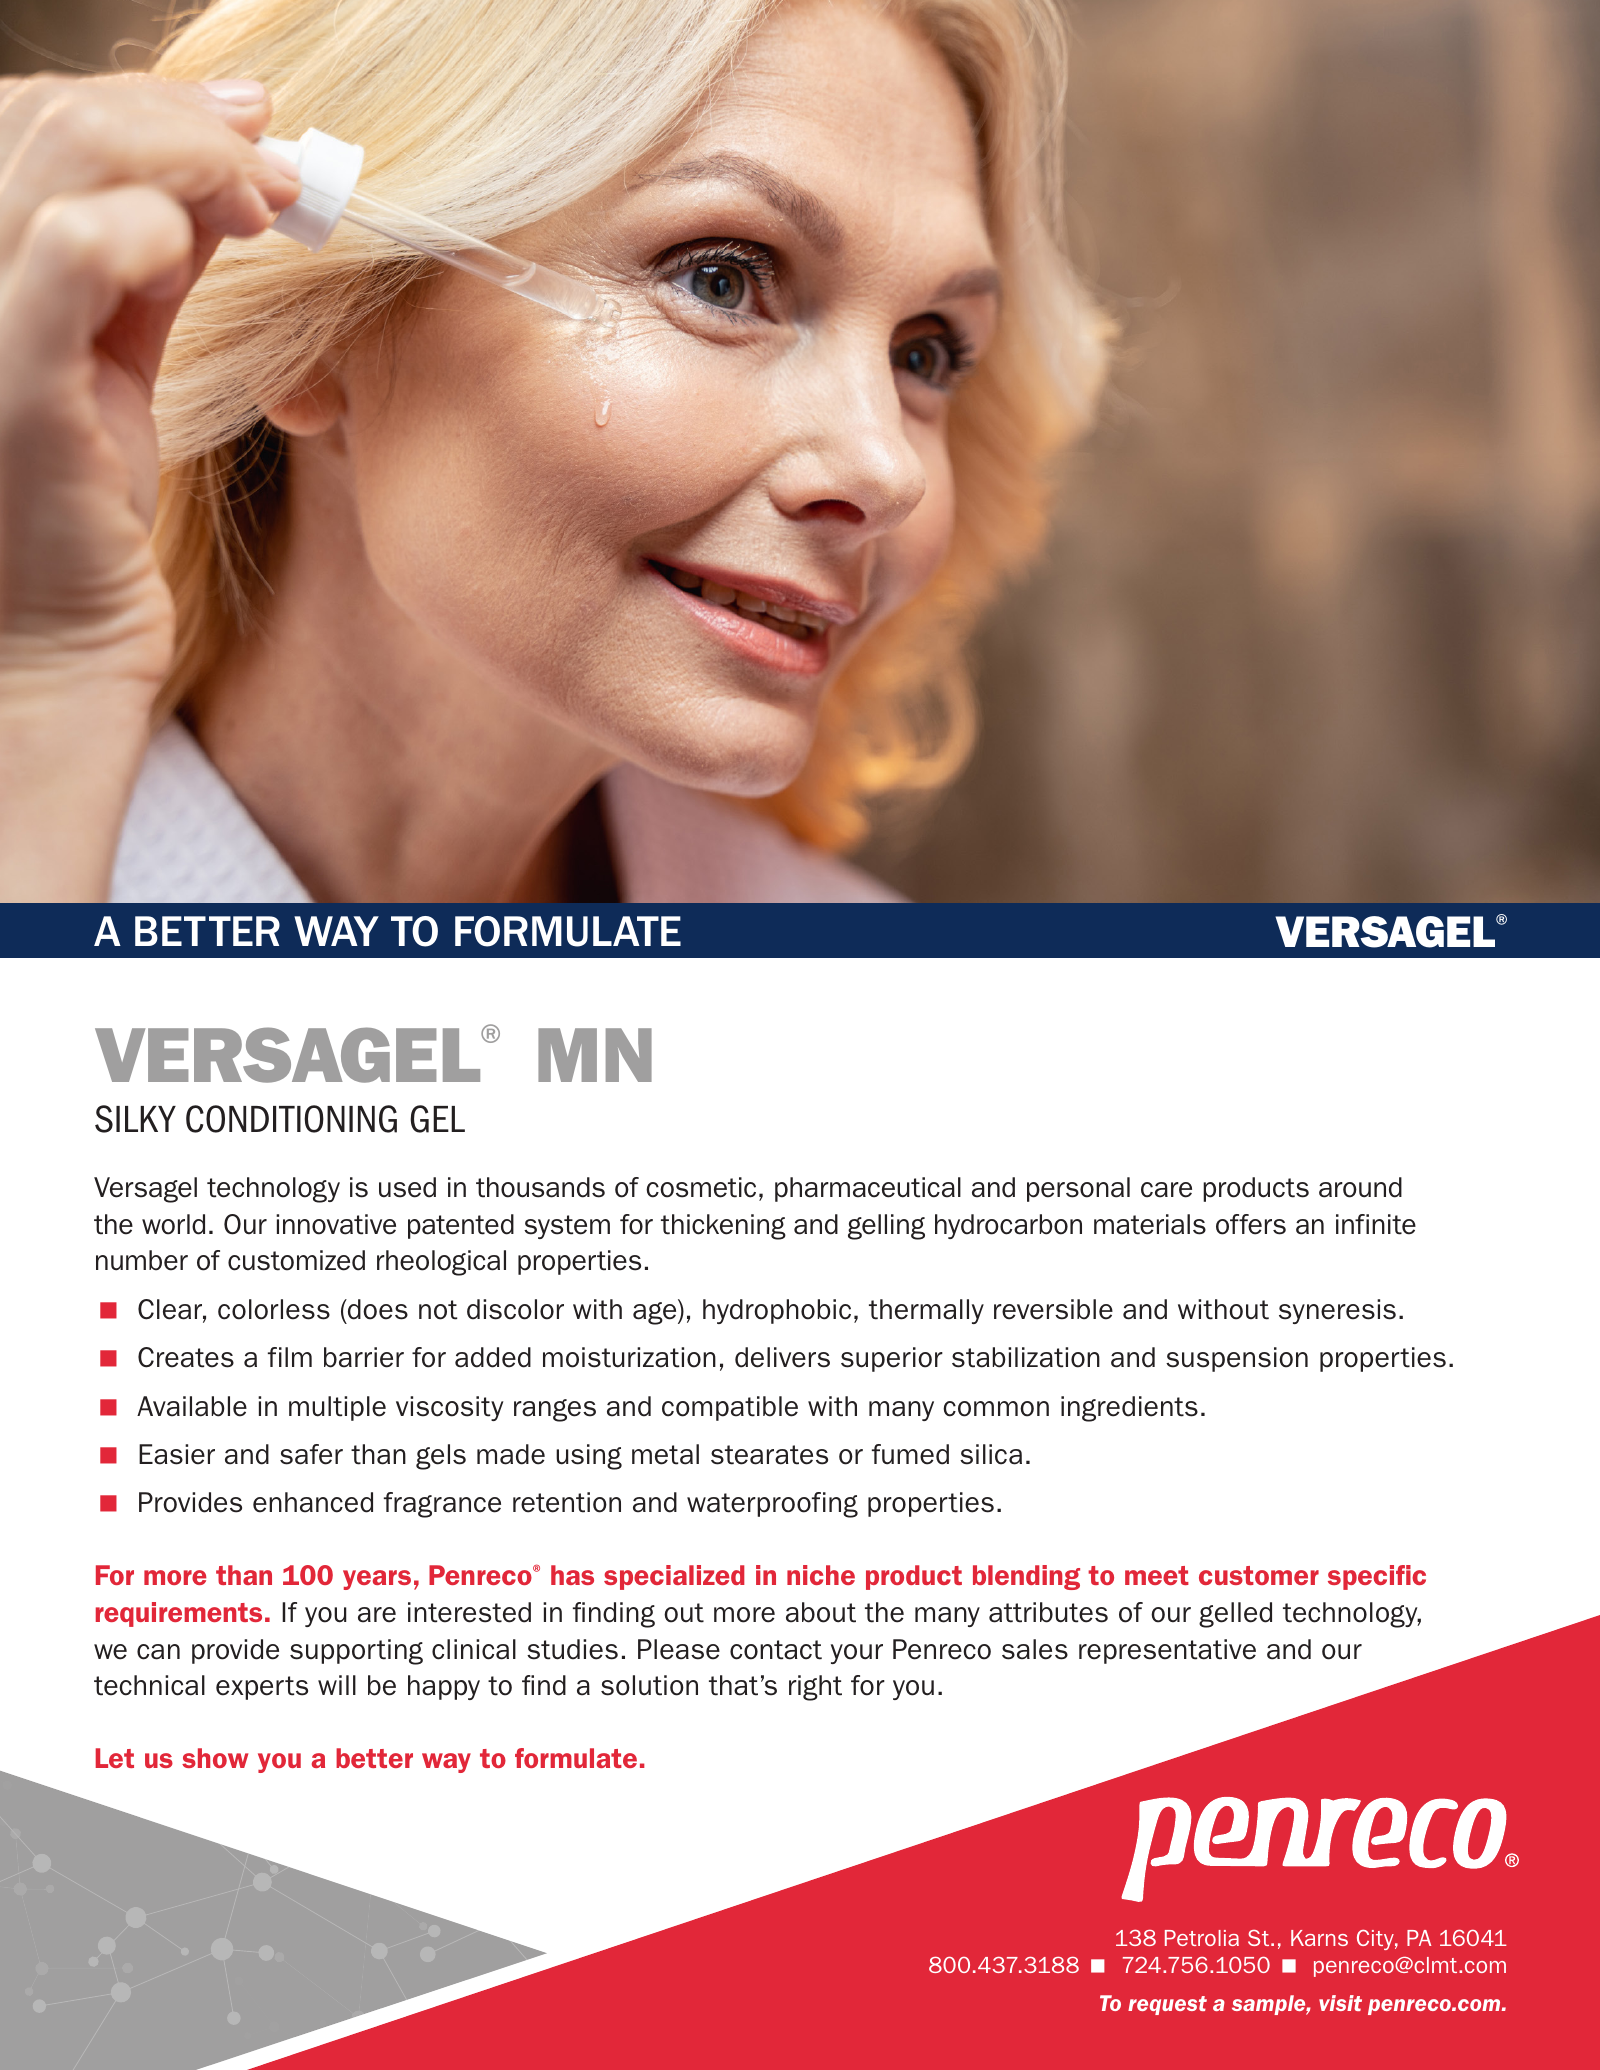 The height and width of the screenshot is (2070, 1600). I want to click on representative, so click(1167, 1651).
